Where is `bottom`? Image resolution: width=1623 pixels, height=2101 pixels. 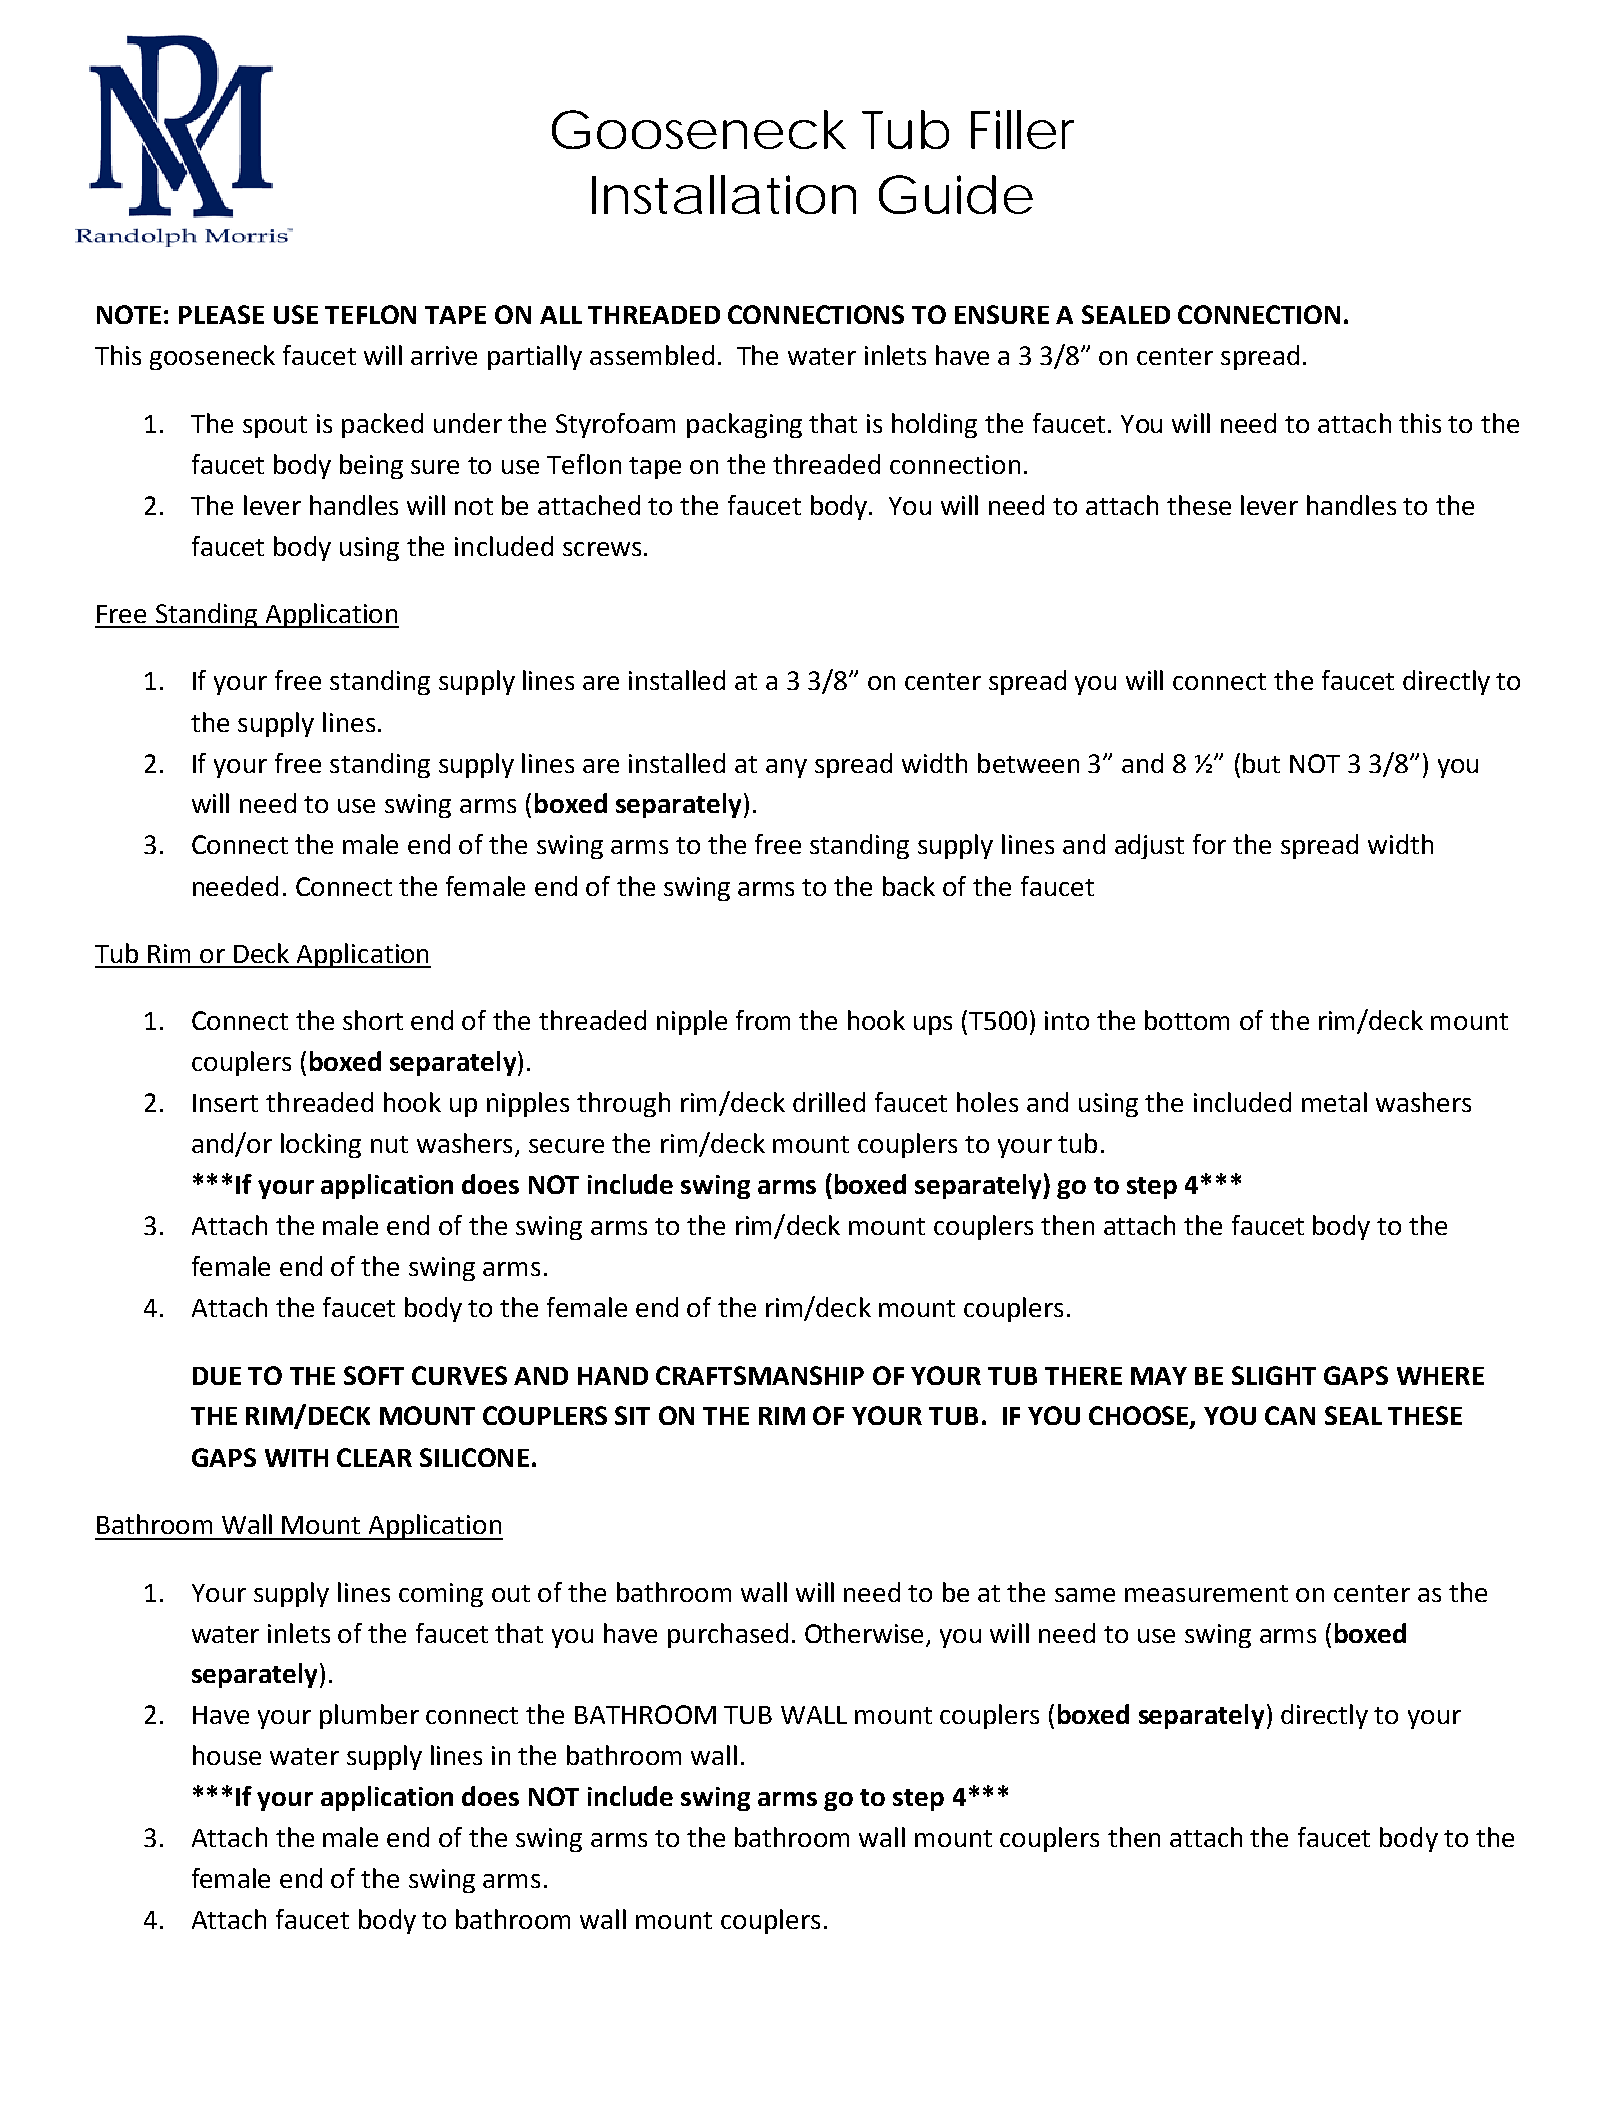
bottom is located at coordinates (1187, 1020).
